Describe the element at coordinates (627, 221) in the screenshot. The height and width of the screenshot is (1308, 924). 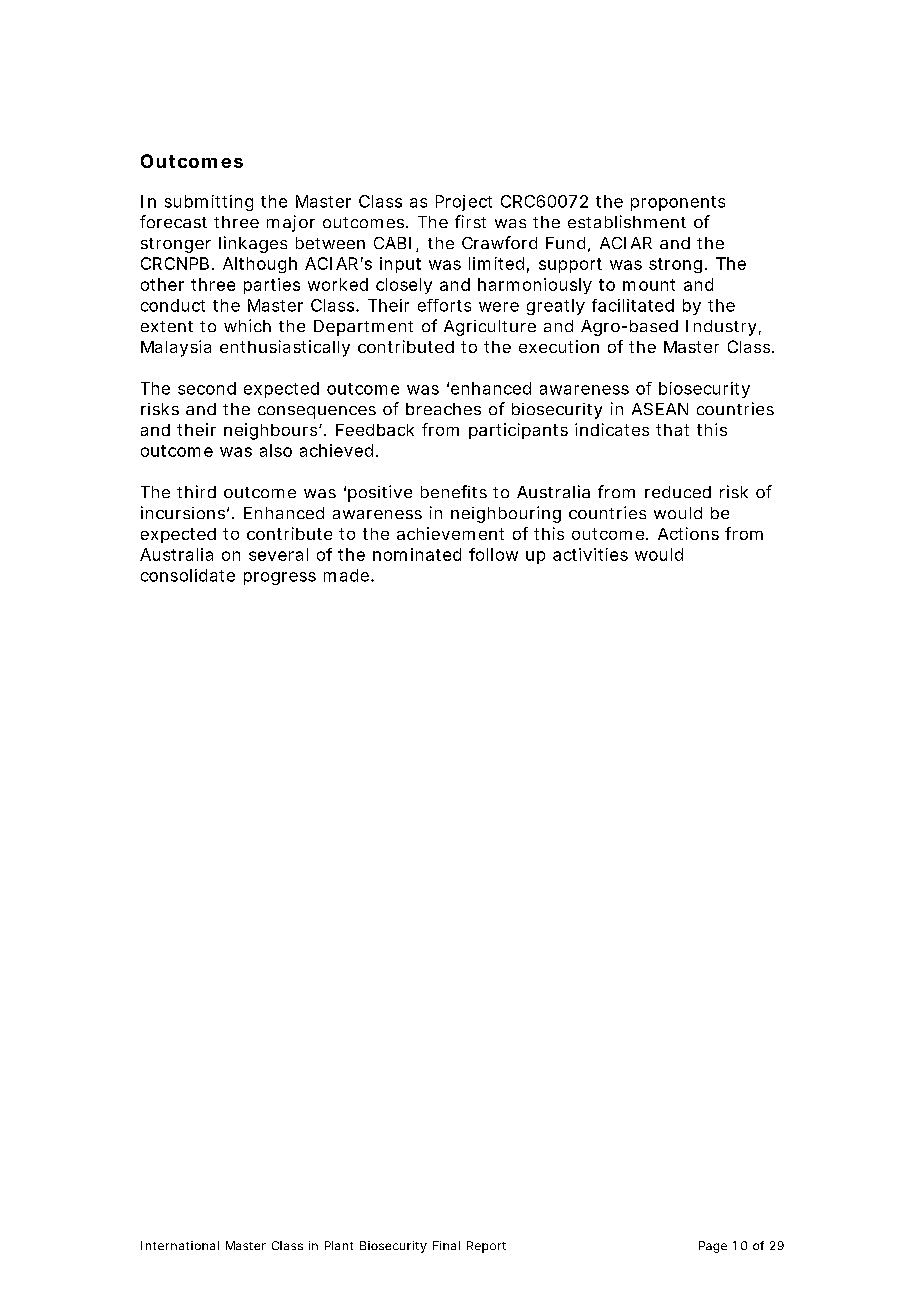
I see `establishment` at that location.
